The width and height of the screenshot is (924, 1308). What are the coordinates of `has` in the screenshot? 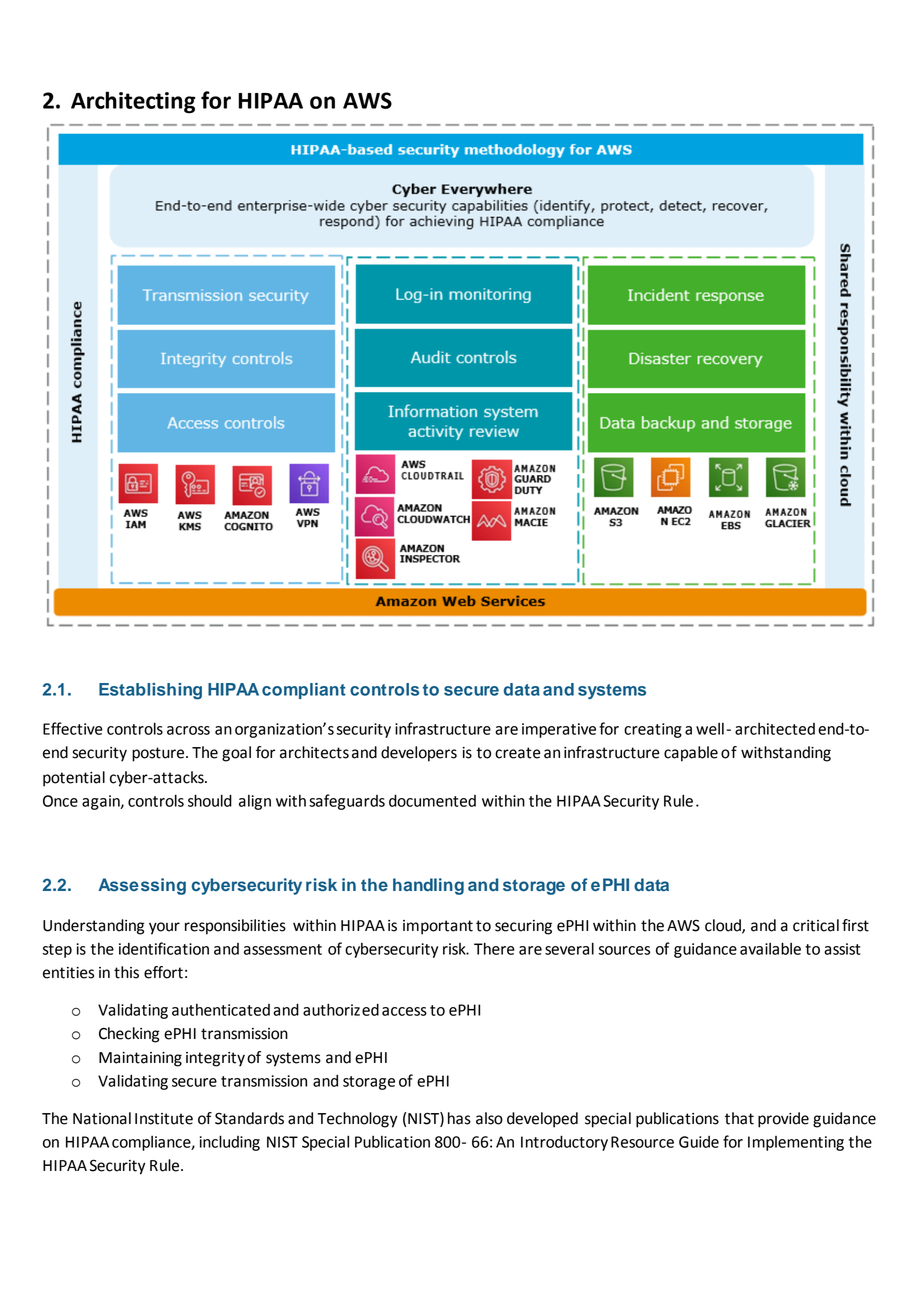 It's located at (459, 1118).
